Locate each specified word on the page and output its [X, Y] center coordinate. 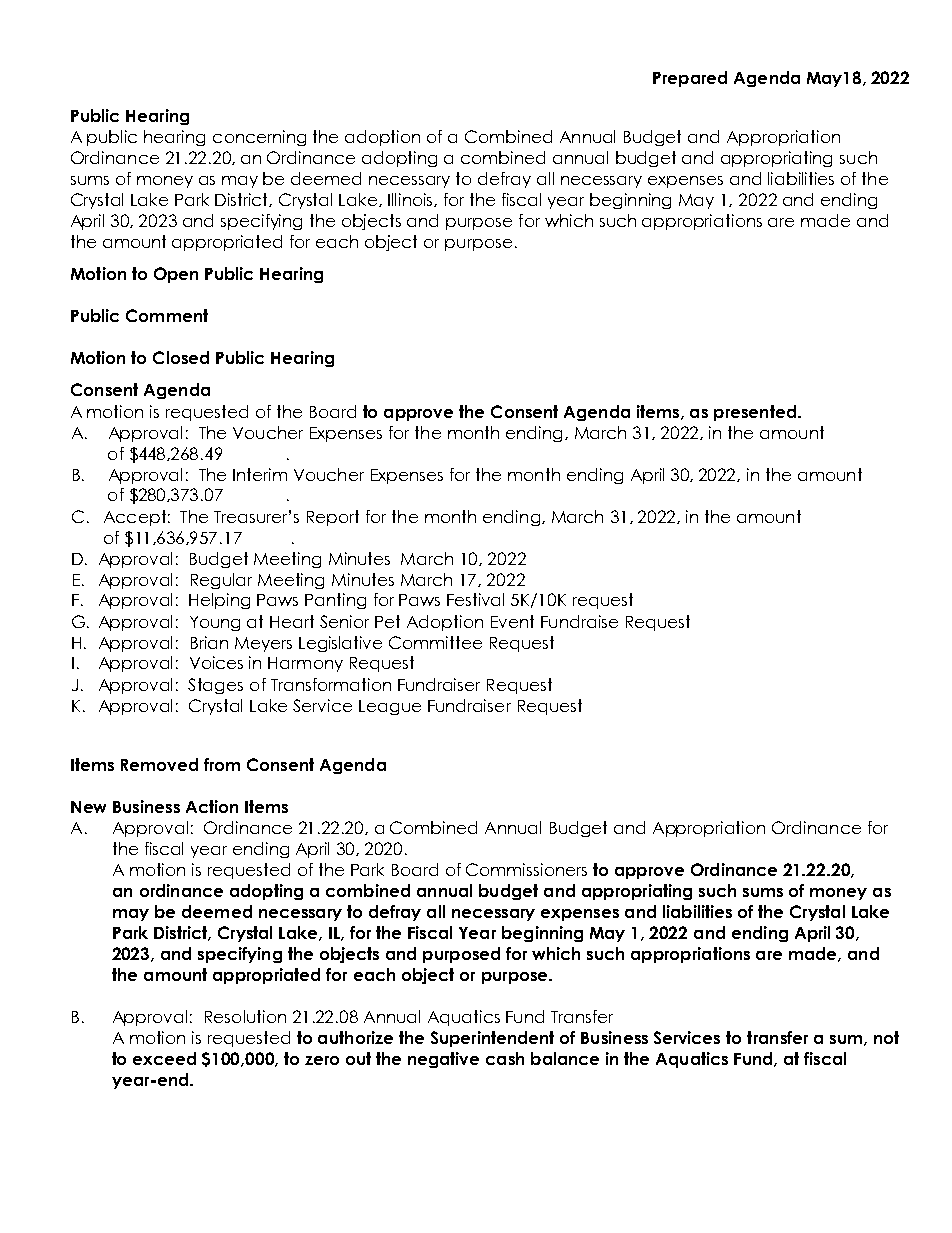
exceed [164, 1058]
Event [512, 621]
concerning [259, 138]
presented [755, 413]
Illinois [411, 200]
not [886, 1037]
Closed [181, 357]
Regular [221, 581]
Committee [435, 642]
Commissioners [526, 869]
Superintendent [492, 1039]
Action [212, 806]
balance [565, 1058]
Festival [475, 599]
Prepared [690, 79]
